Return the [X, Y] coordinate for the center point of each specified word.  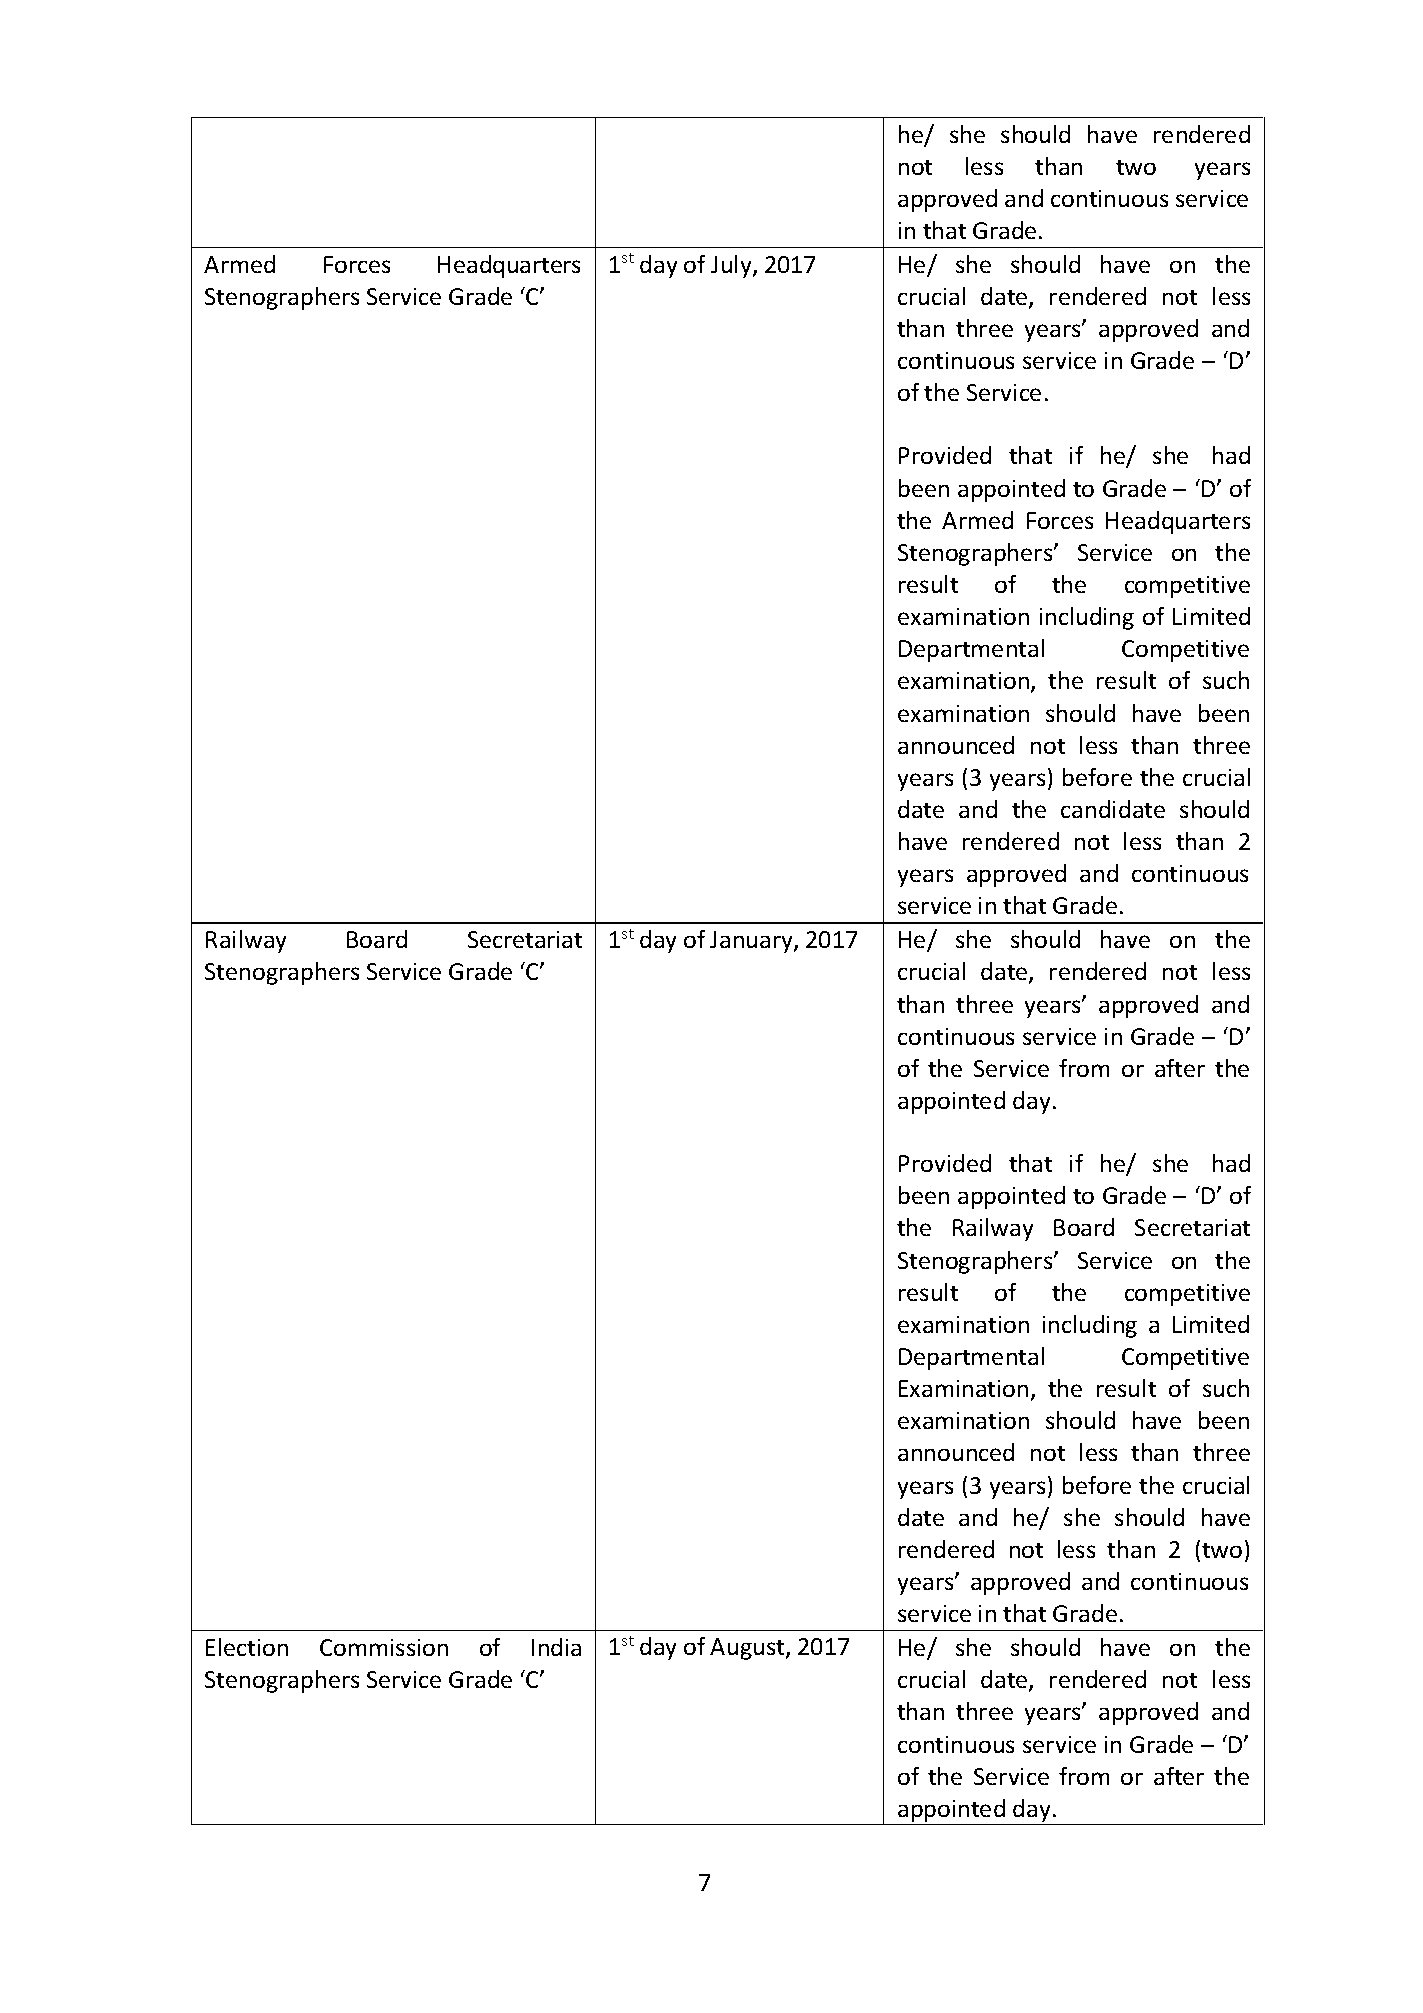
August [748, 1649]
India [556, 1647]
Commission [384, 1647]
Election [247, 1647]
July [732, 266]
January [752, 942]
